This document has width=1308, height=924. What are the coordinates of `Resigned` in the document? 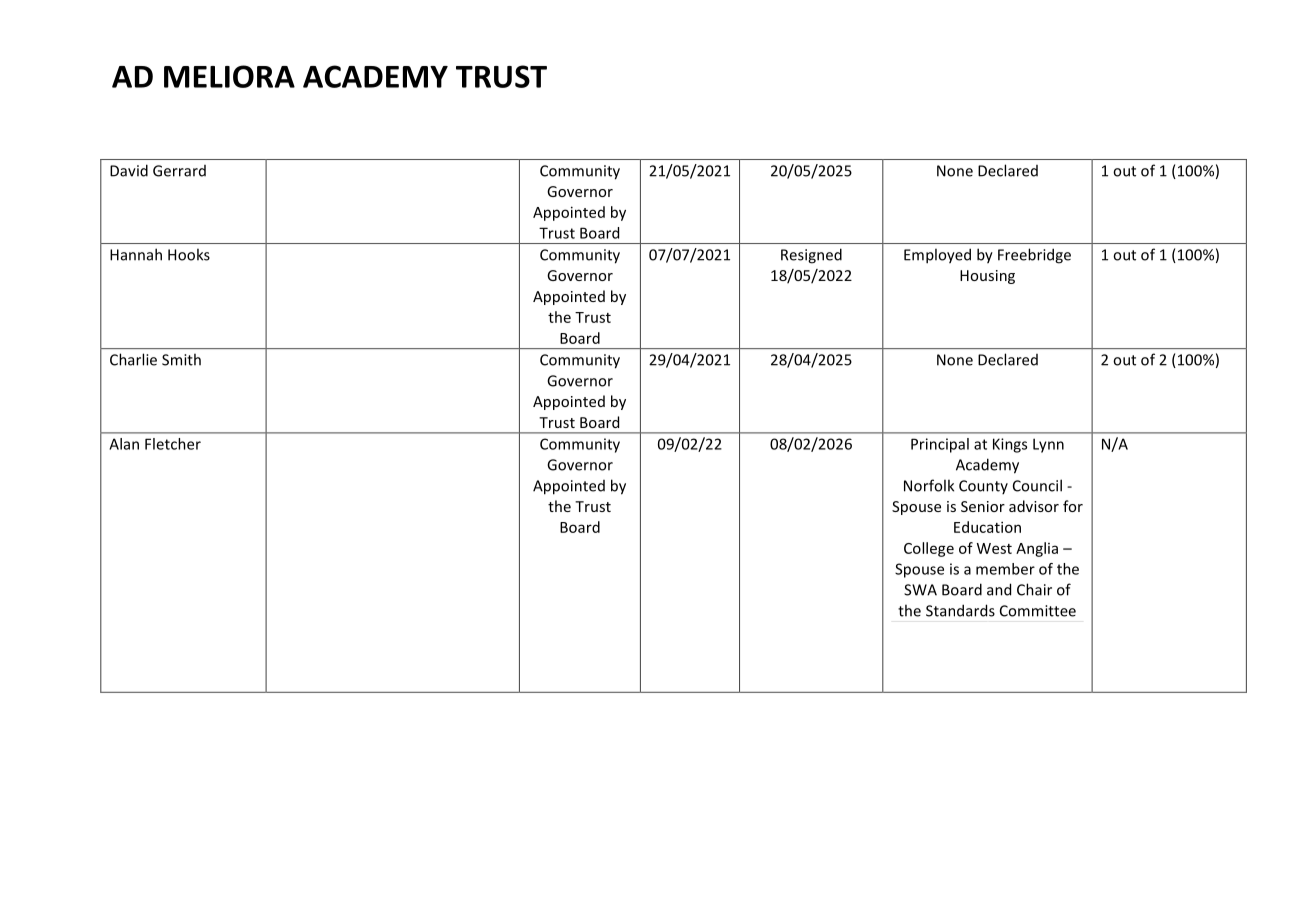 It's located at (811, 256).
